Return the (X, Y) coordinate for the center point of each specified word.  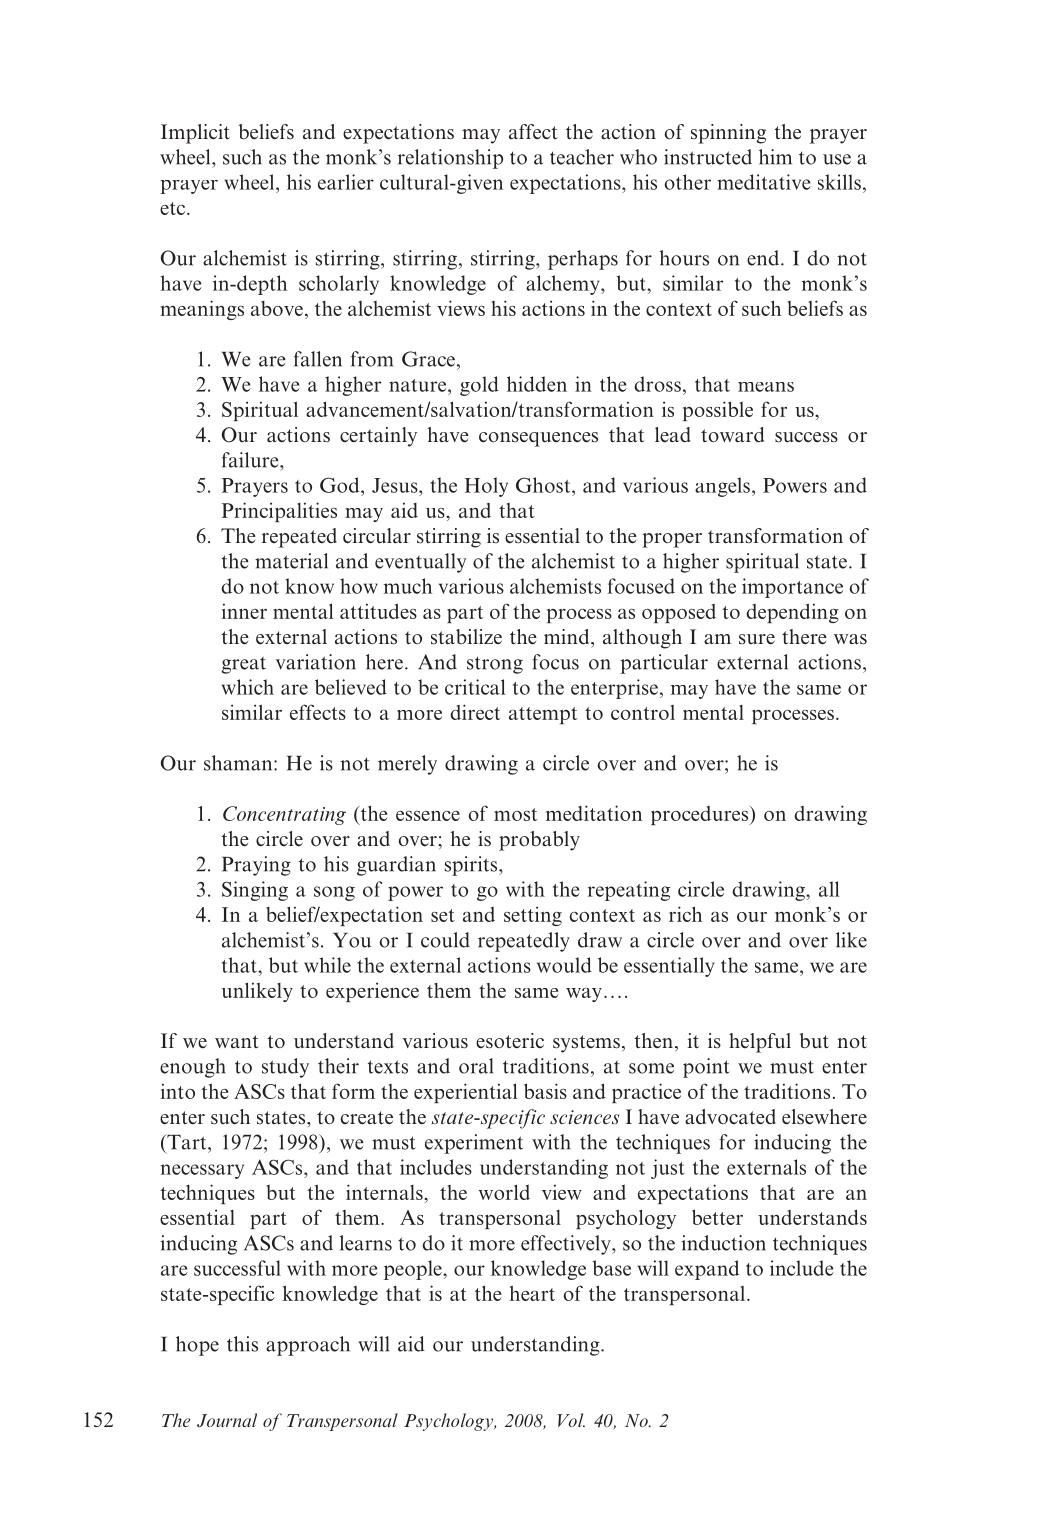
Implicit (195, 134)
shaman (239, 763)
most (515, 814)
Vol (571, 1420)
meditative (764, 182)
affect (533, 132)
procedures (701, 815)
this (242, 1344)
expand (707, 1270)
